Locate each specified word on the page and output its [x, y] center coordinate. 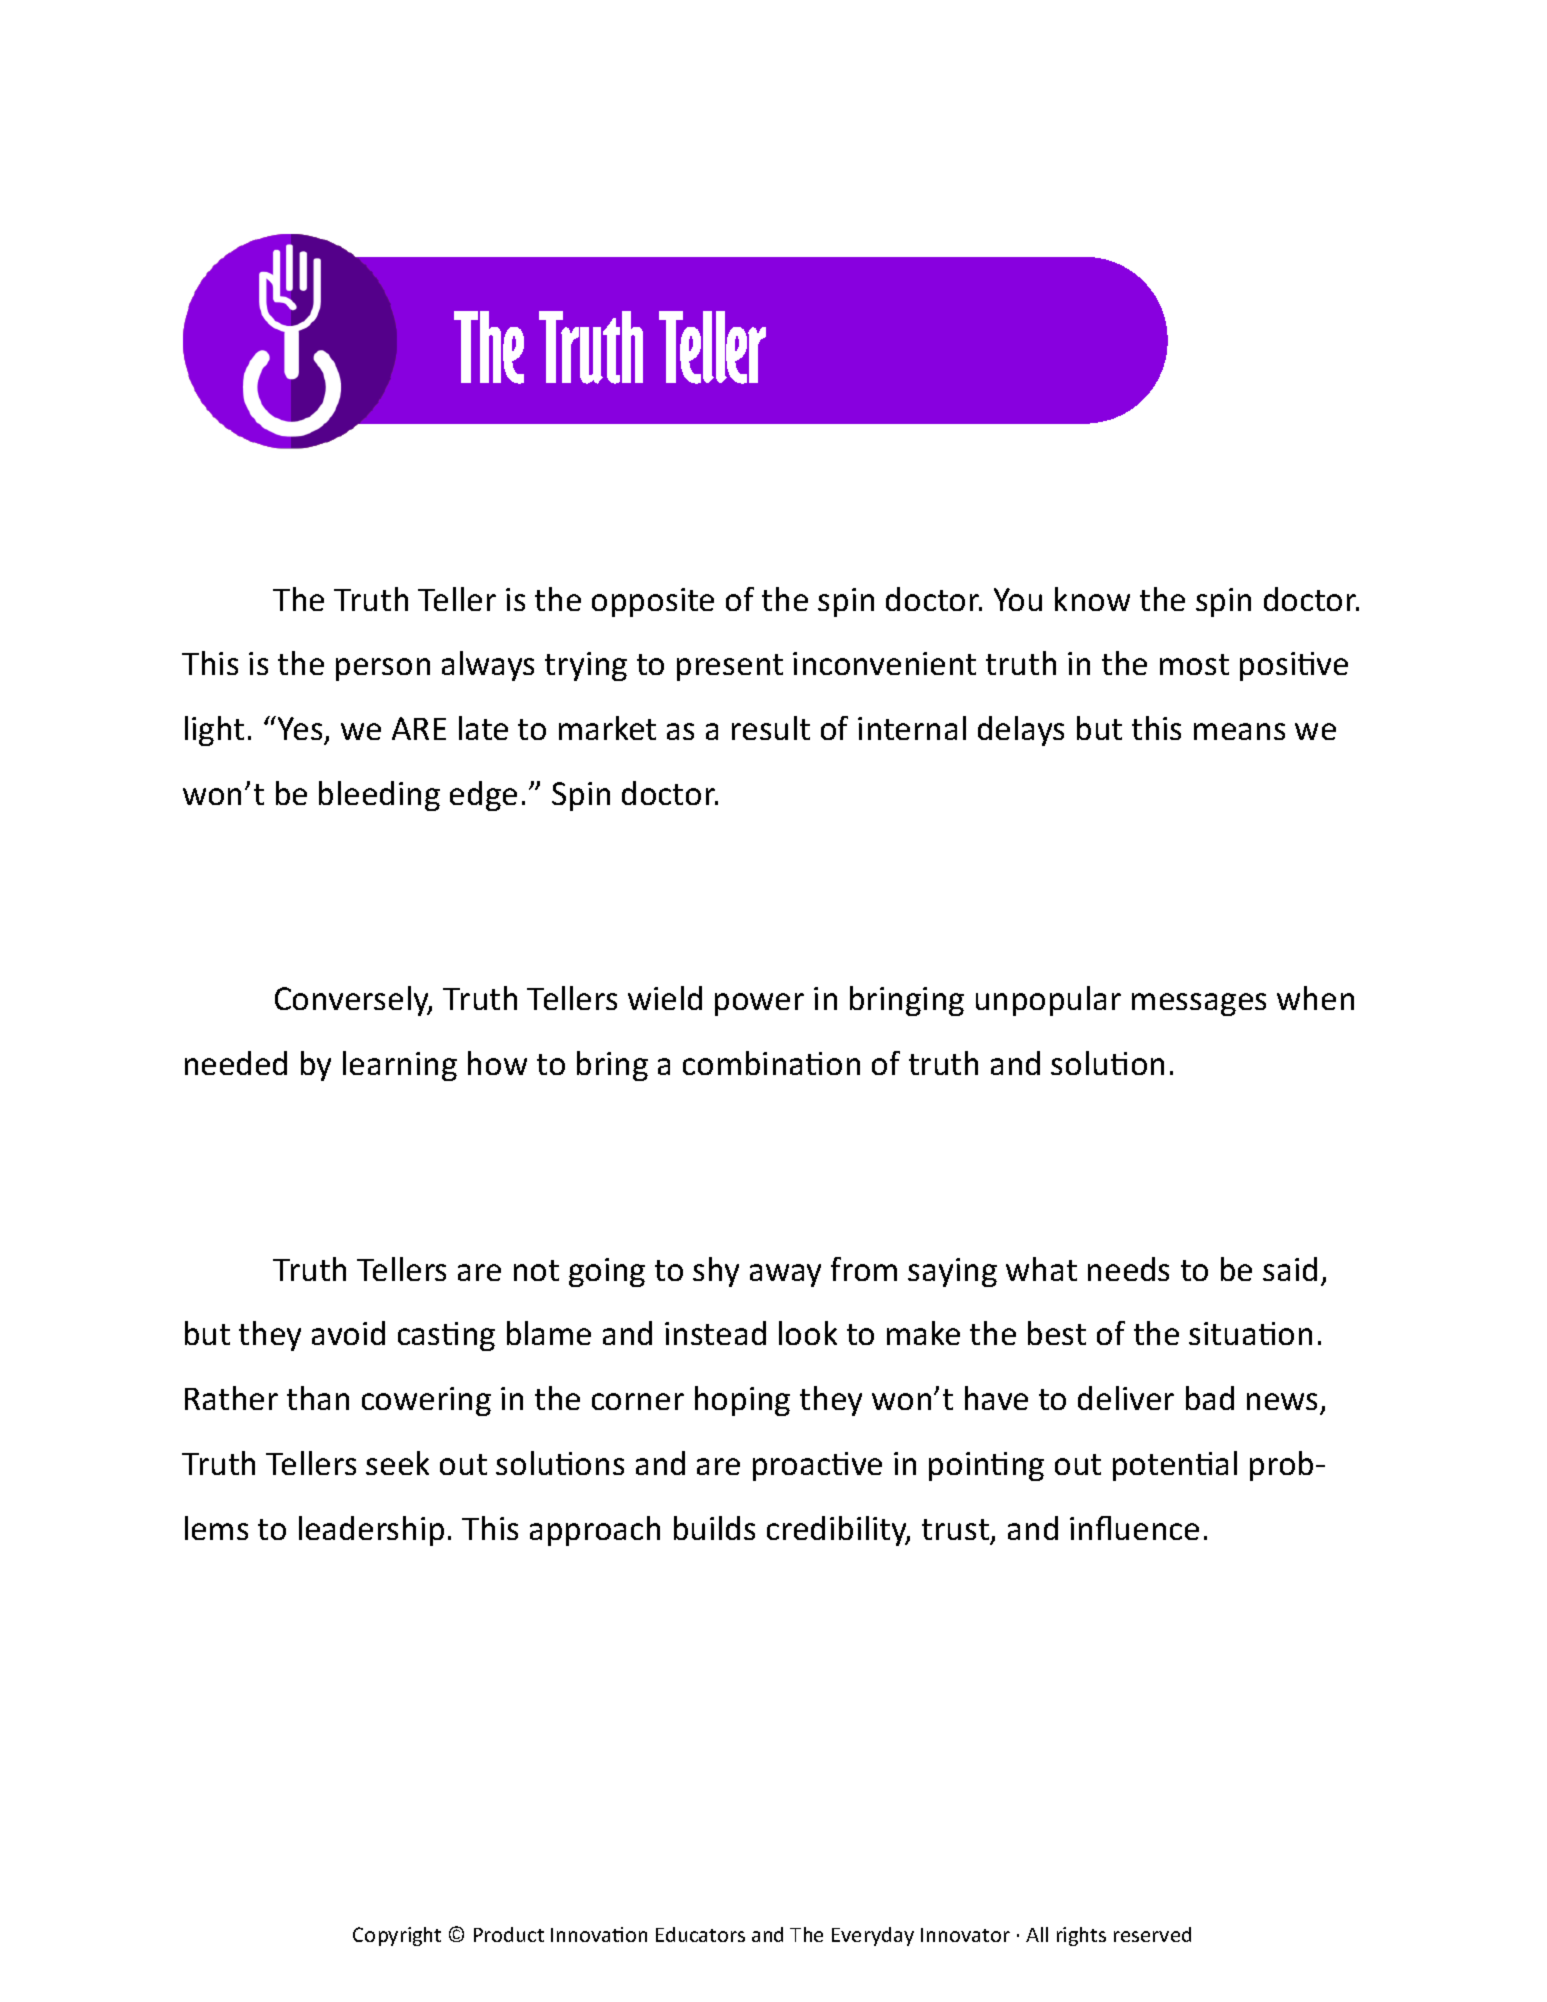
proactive [817, 1466]
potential [1175, 1466]
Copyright [397, 1936]
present [730, 667]
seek [397, 1463]
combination [771, 1063]
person [383, 669]
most [1194, 664]
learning [400, 1066]
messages [1199, 1004]
